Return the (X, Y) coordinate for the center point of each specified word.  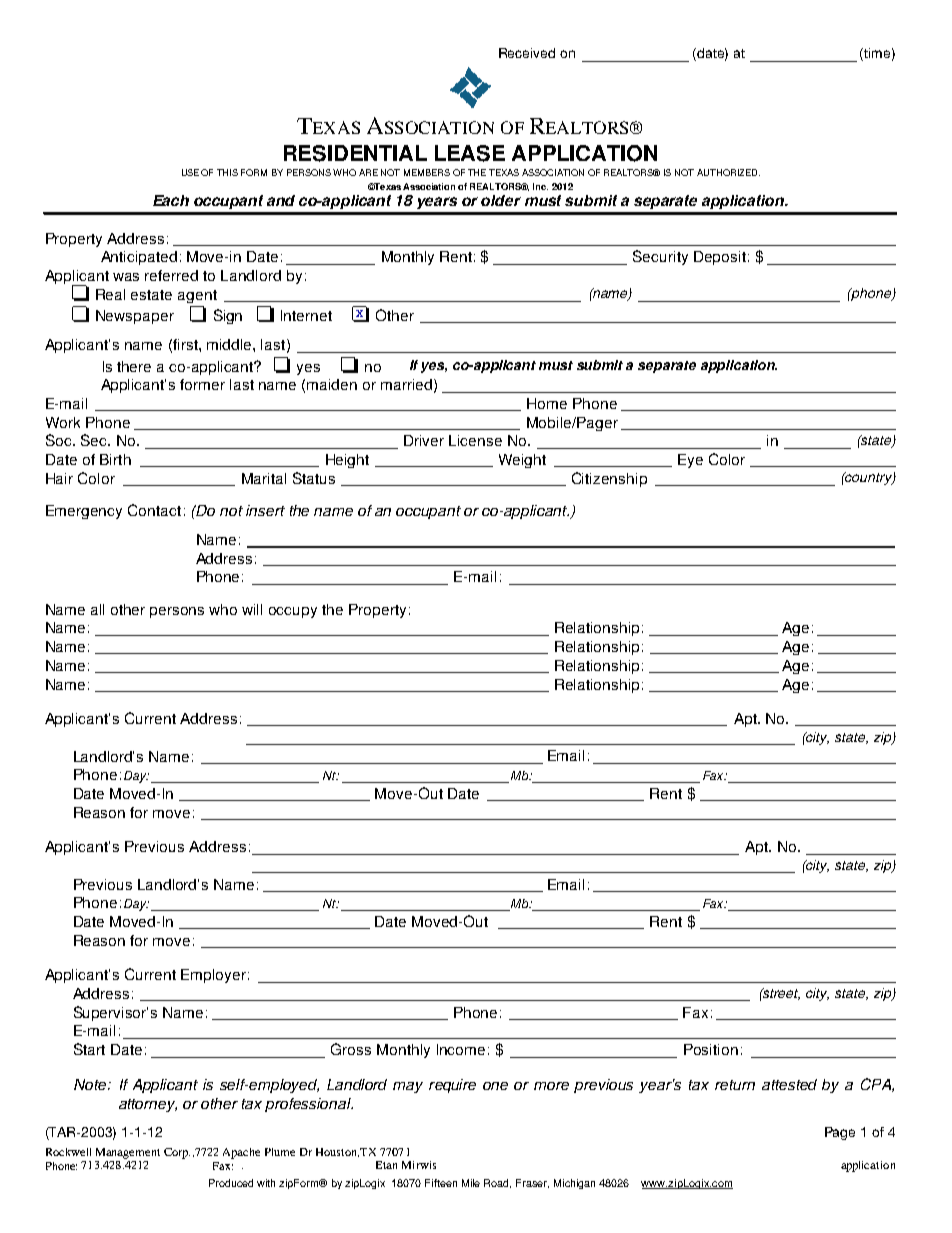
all (97, 609)
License (475, 440)
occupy (293, 612)
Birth (115, 459)
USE (190, 172)
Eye (690, 461)
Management (128, 1153)
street (780, 994)
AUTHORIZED (728, 172)
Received (527, 53)
